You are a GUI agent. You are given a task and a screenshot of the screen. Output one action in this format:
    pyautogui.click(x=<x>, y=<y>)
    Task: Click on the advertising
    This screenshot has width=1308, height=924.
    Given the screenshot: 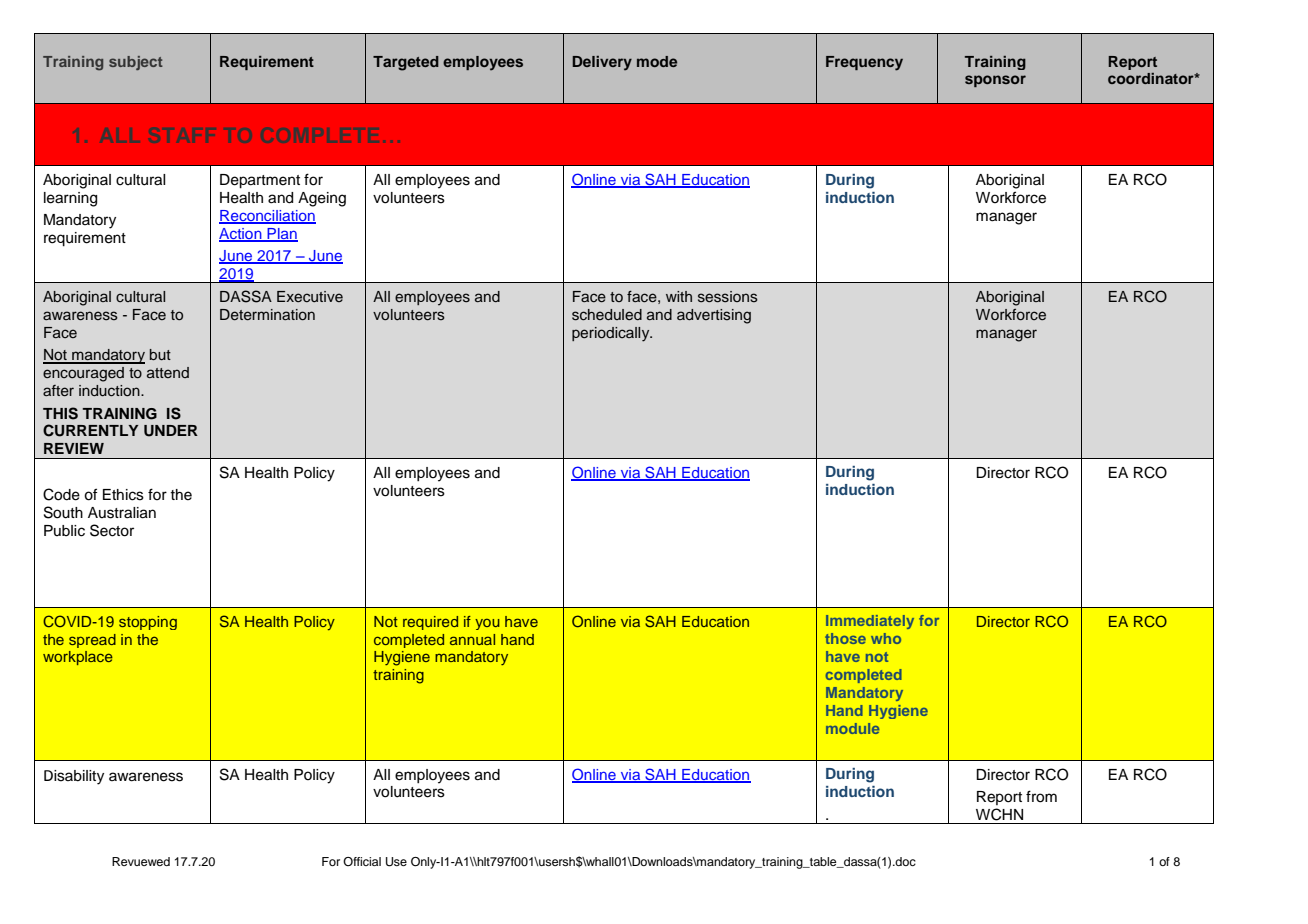 What is the action you would take?
    pyautogui.click(x=714, y=316)
